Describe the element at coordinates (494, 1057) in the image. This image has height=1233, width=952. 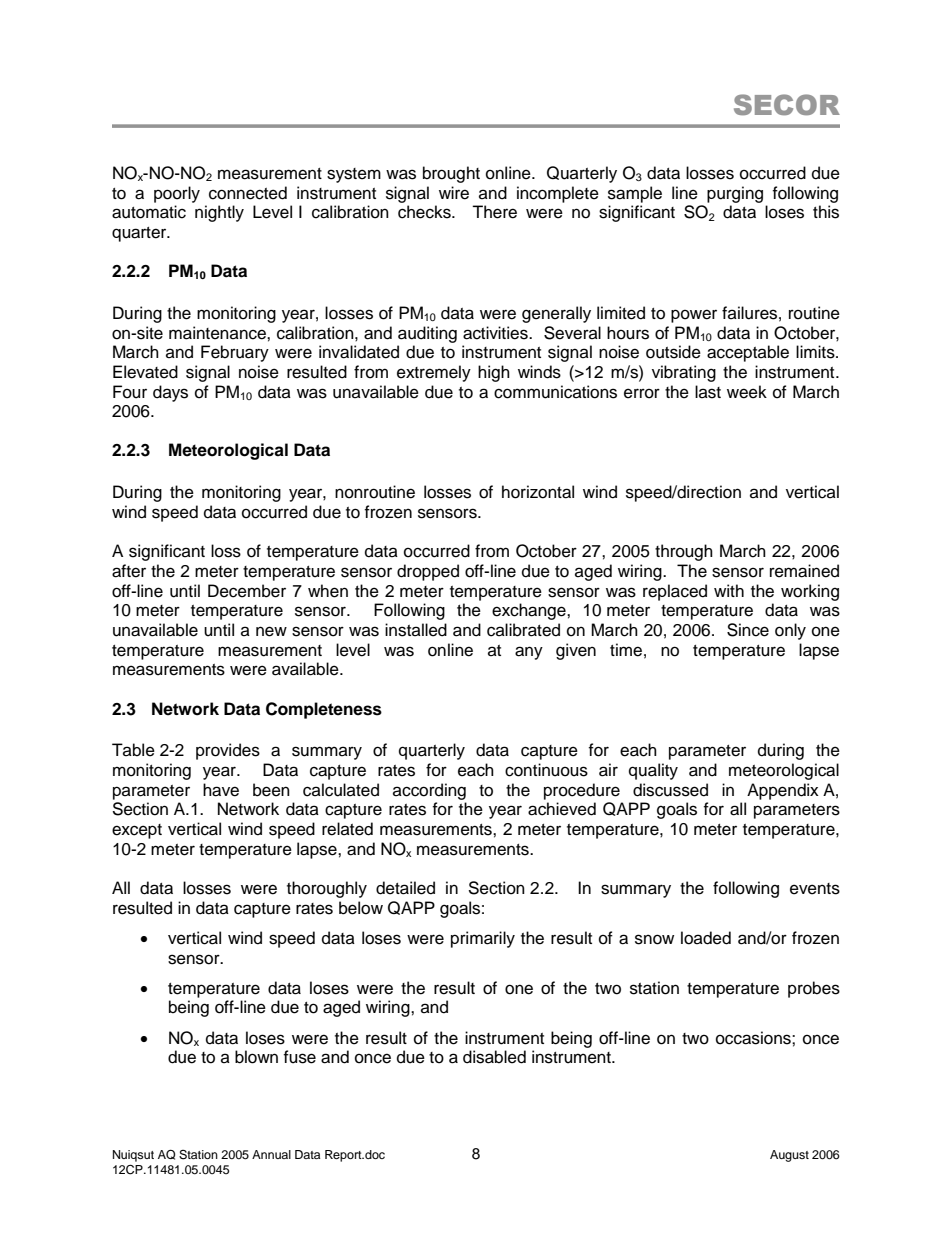
I see `disabled` at that location.
